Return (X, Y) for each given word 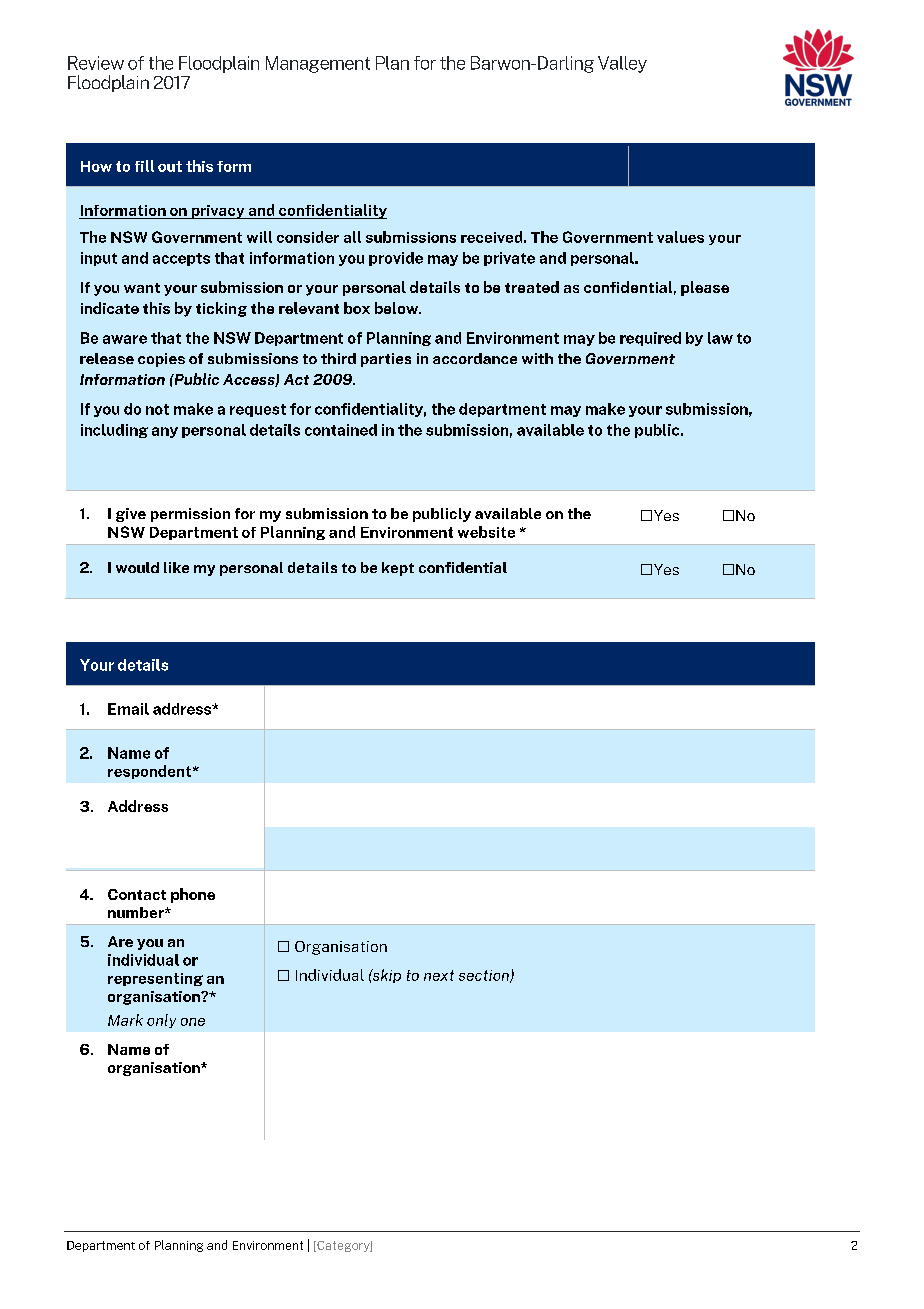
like (176, 567)
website (486, 532)
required (650, 339)
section (485, 976)
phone (193, 895)
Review (96, 63)
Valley (622, 64)
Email (128, 709)
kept (398, 569)
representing (155, 979)
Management (318, 64)
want (142, 288)
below (398, 308)
